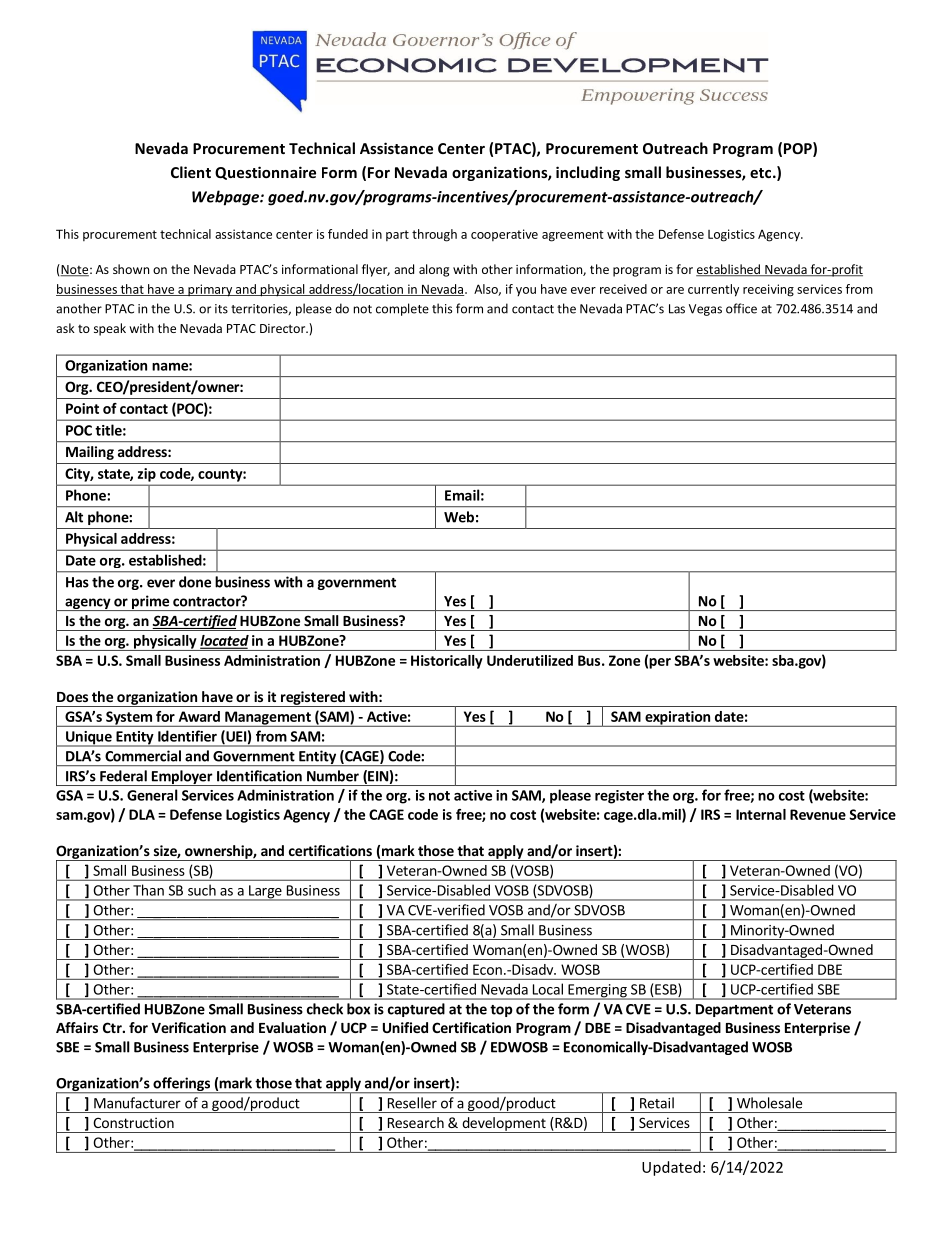 This document has width=952, height=1233. I want to click on Historically, so click(447, 662).
